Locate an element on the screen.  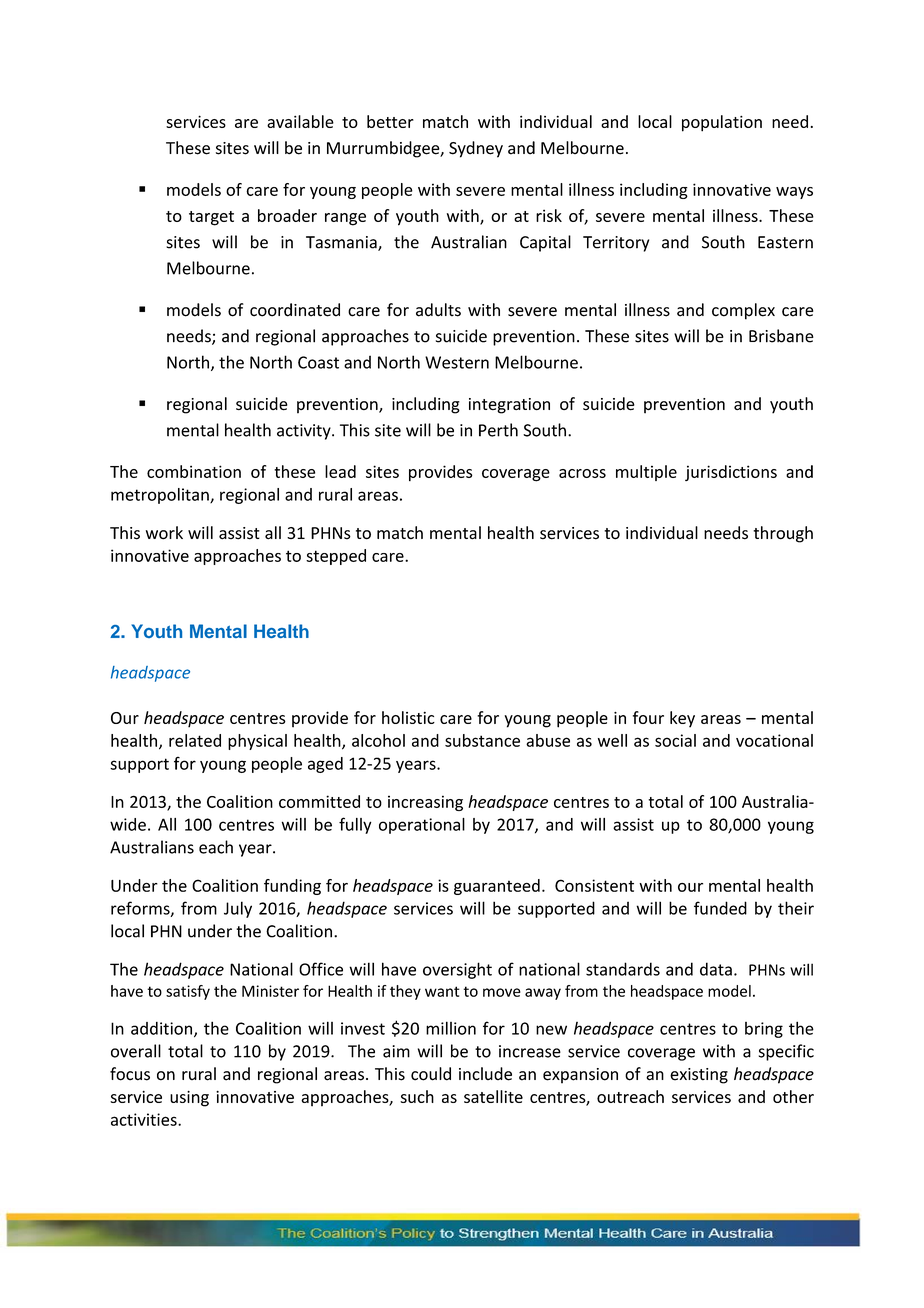
holistic is located at coordinates (408, 717).
